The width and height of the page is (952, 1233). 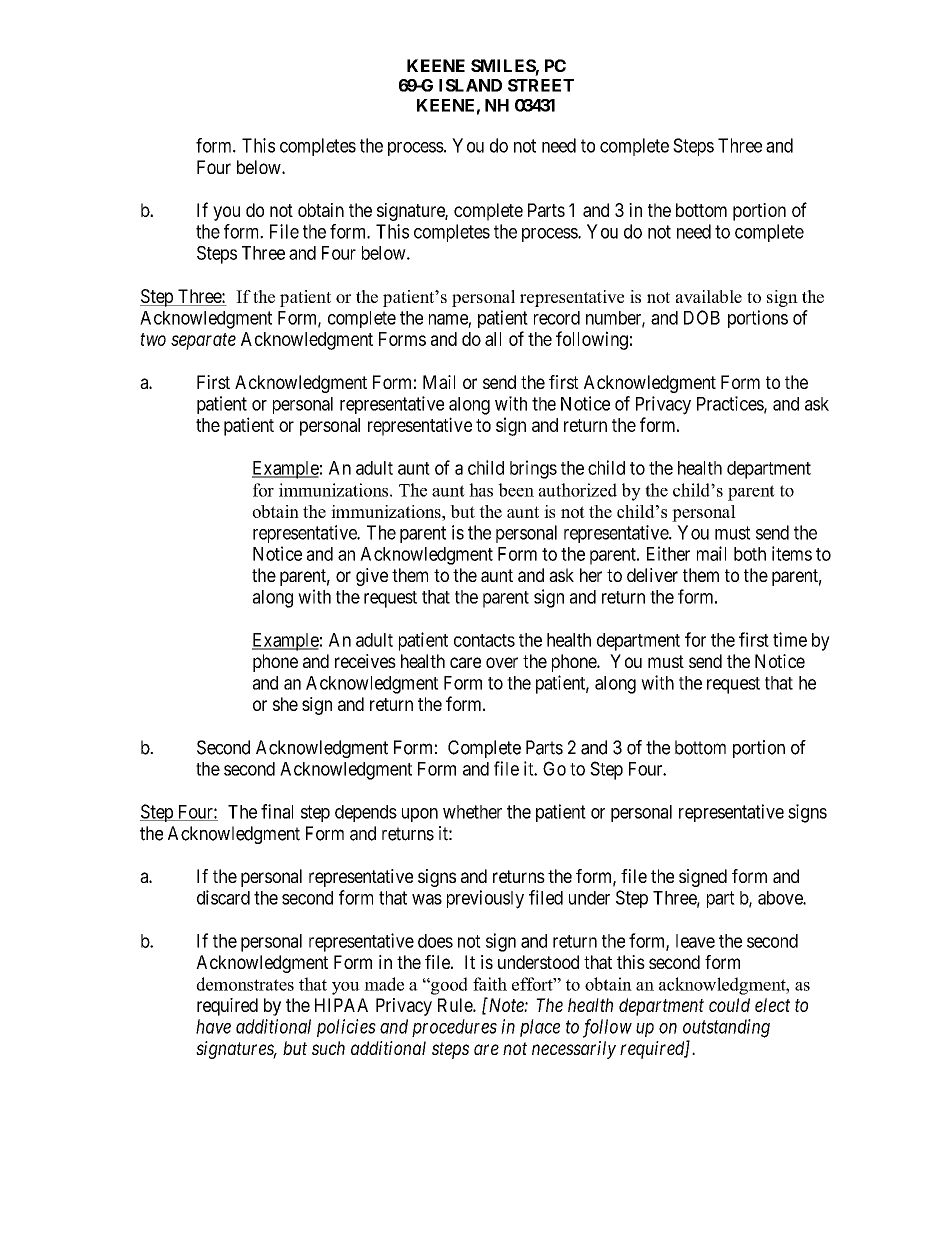 I want to click on procedures, so click(x=454, y=1028).
